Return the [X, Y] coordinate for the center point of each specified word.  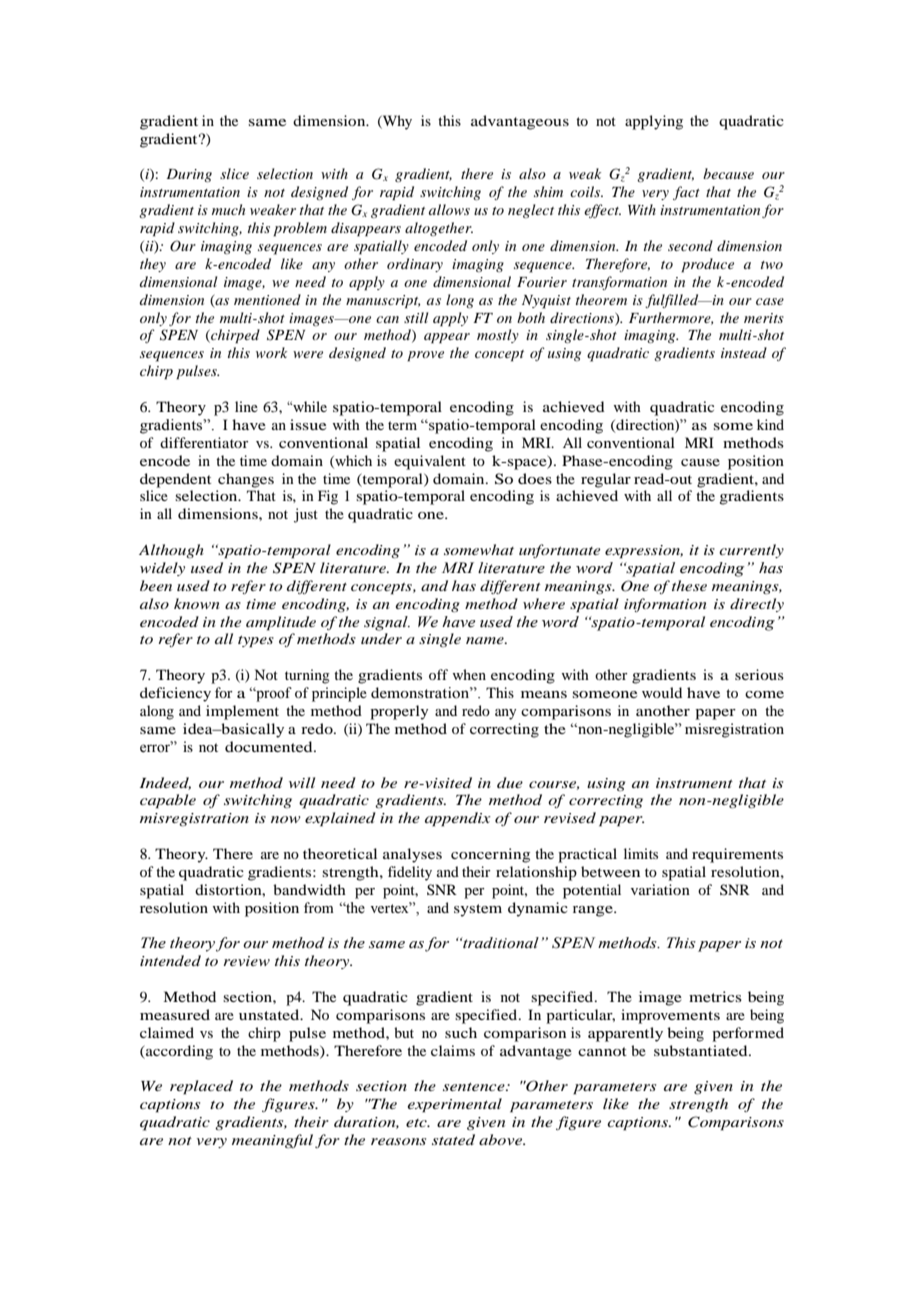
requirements [737, 855]
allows [449, 209]
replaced [201, 1087]
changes [246, 480]
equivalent [430, 462]
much [228, 209]
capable [168, 801]
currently [751, 551]
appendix [458, 819]
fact [686, 193]
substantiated [702, 1050]
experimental [455, 1105]
